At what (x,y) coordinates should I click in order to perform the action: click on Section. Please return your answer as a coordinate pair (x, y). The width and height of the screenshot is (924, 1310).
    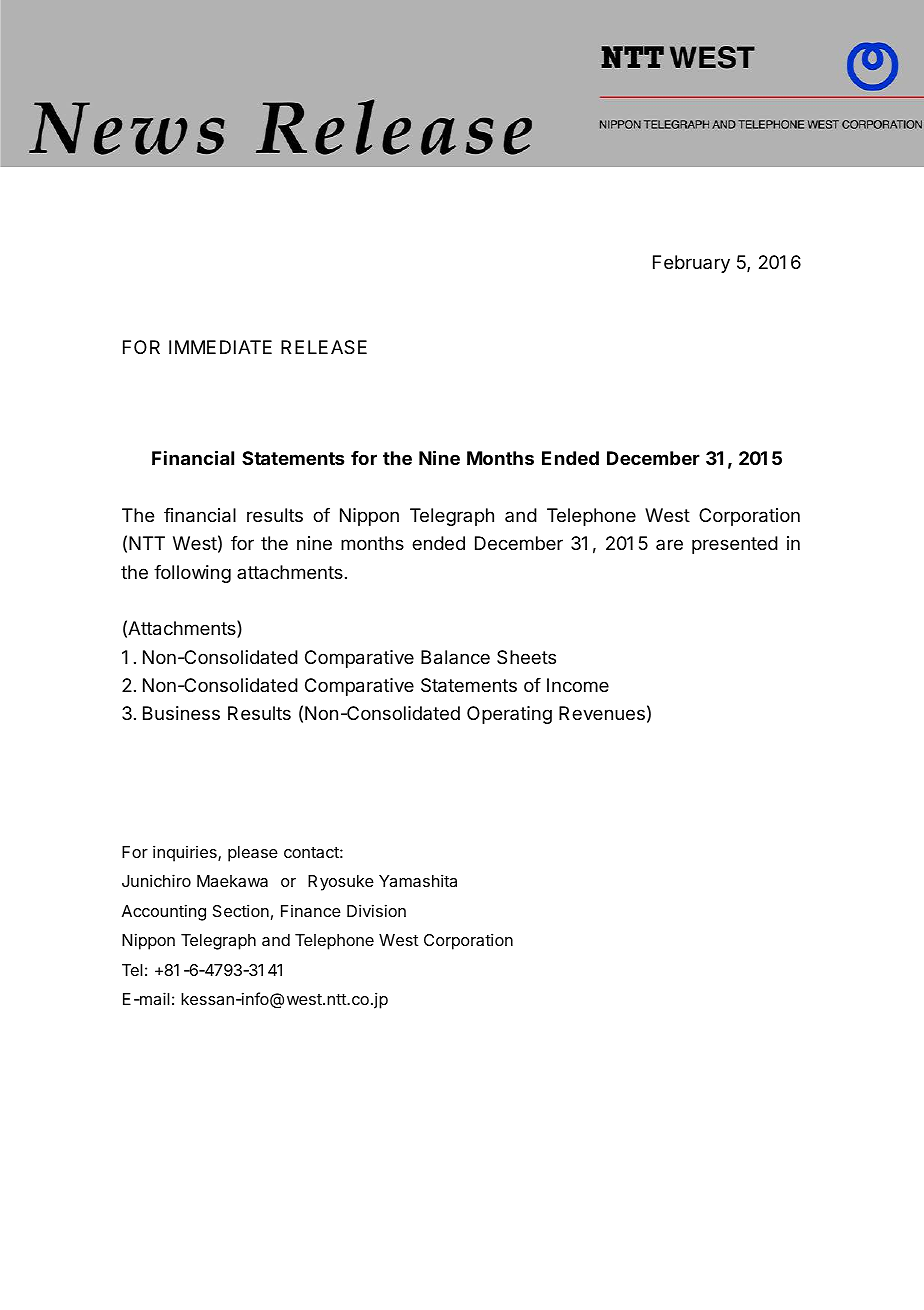
    Looking at the image, I should click on (241, 910).
